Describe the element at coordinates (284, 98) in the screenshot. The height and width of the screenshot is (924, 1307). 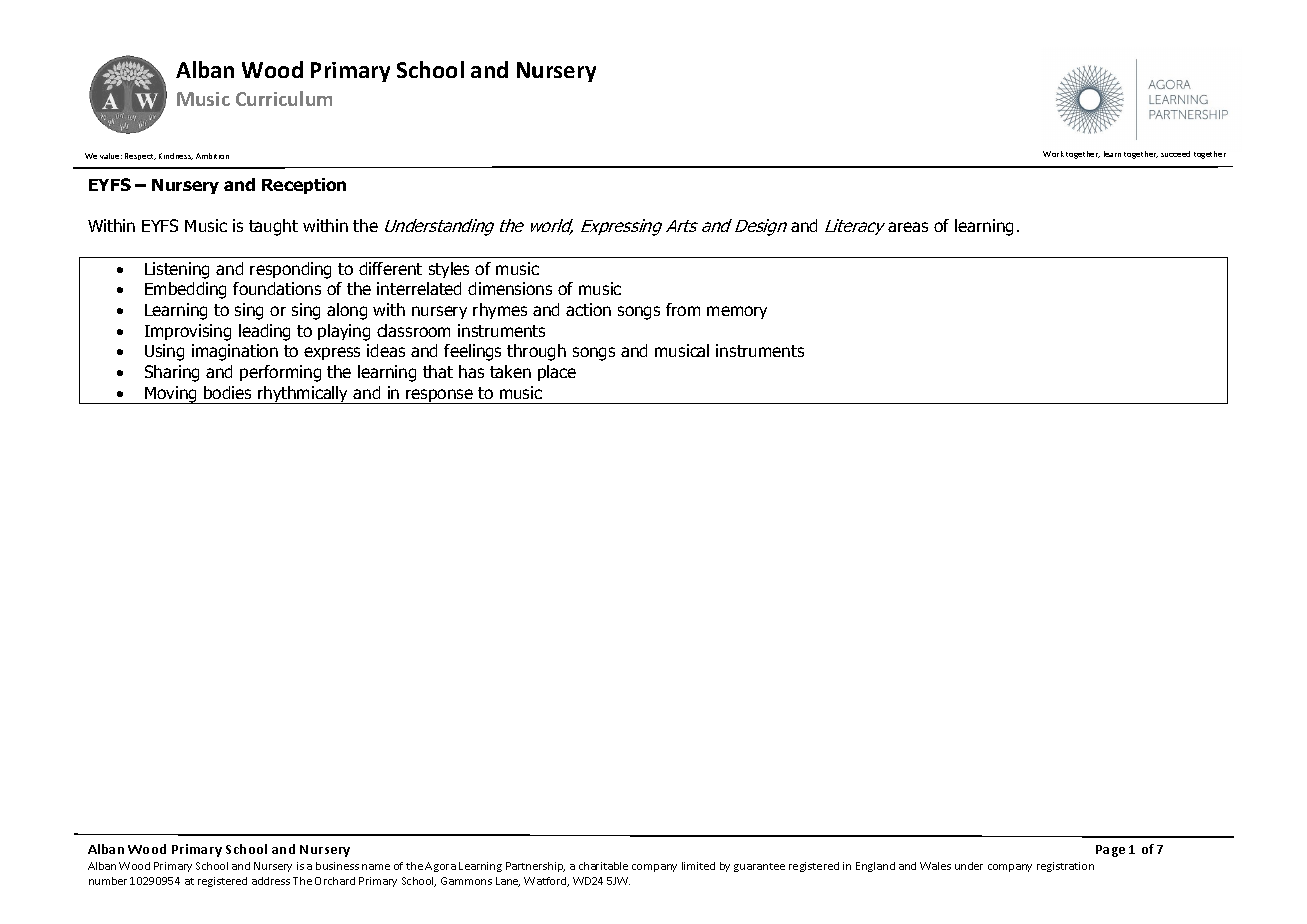
I see `Curriculum` at that location.
